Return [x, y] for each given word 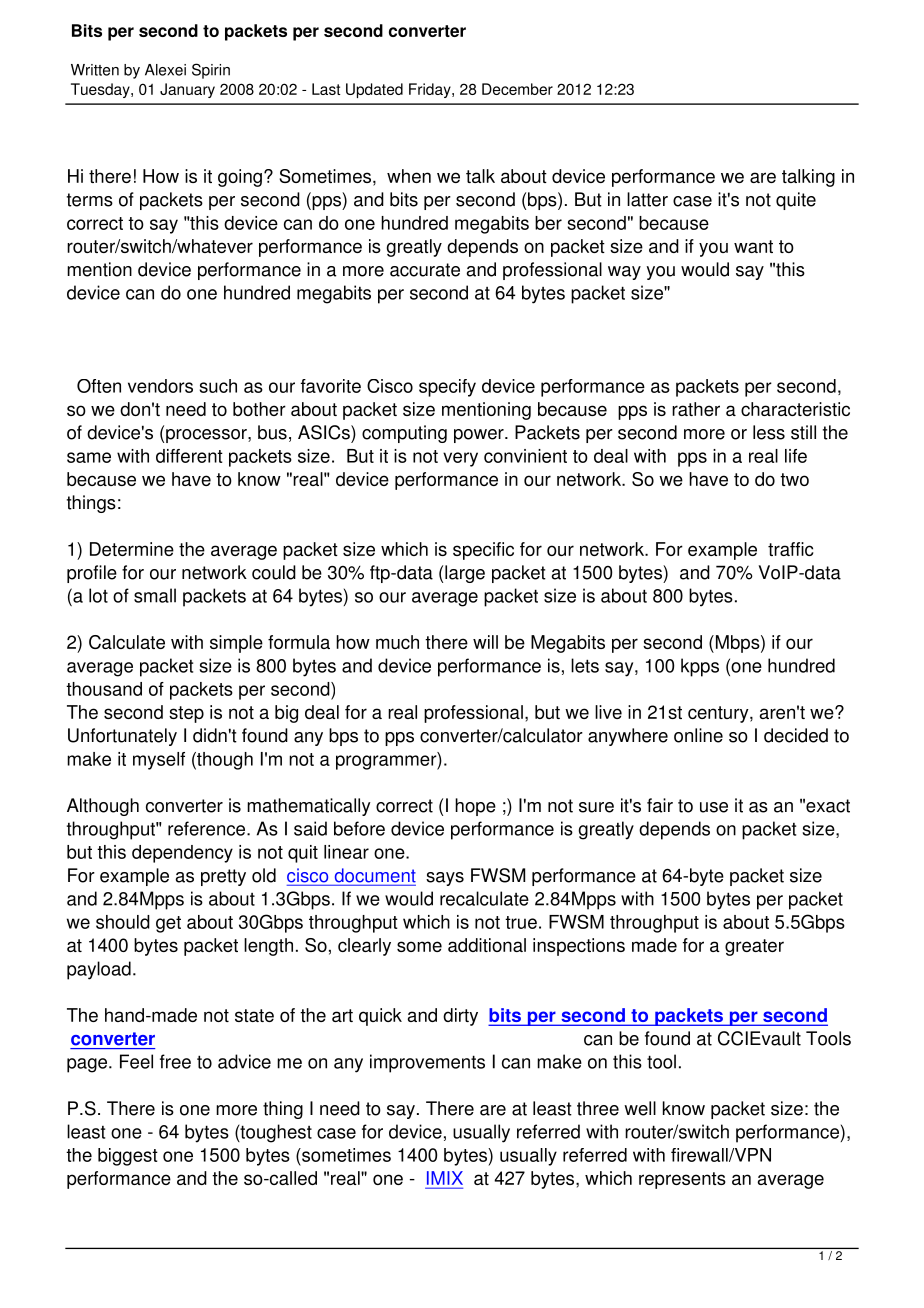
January [187, 90]
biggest [128, 1157]
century [719, 714]
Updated [374, 90]
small [155, 595]
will [485, 642]
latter [647, 199]
